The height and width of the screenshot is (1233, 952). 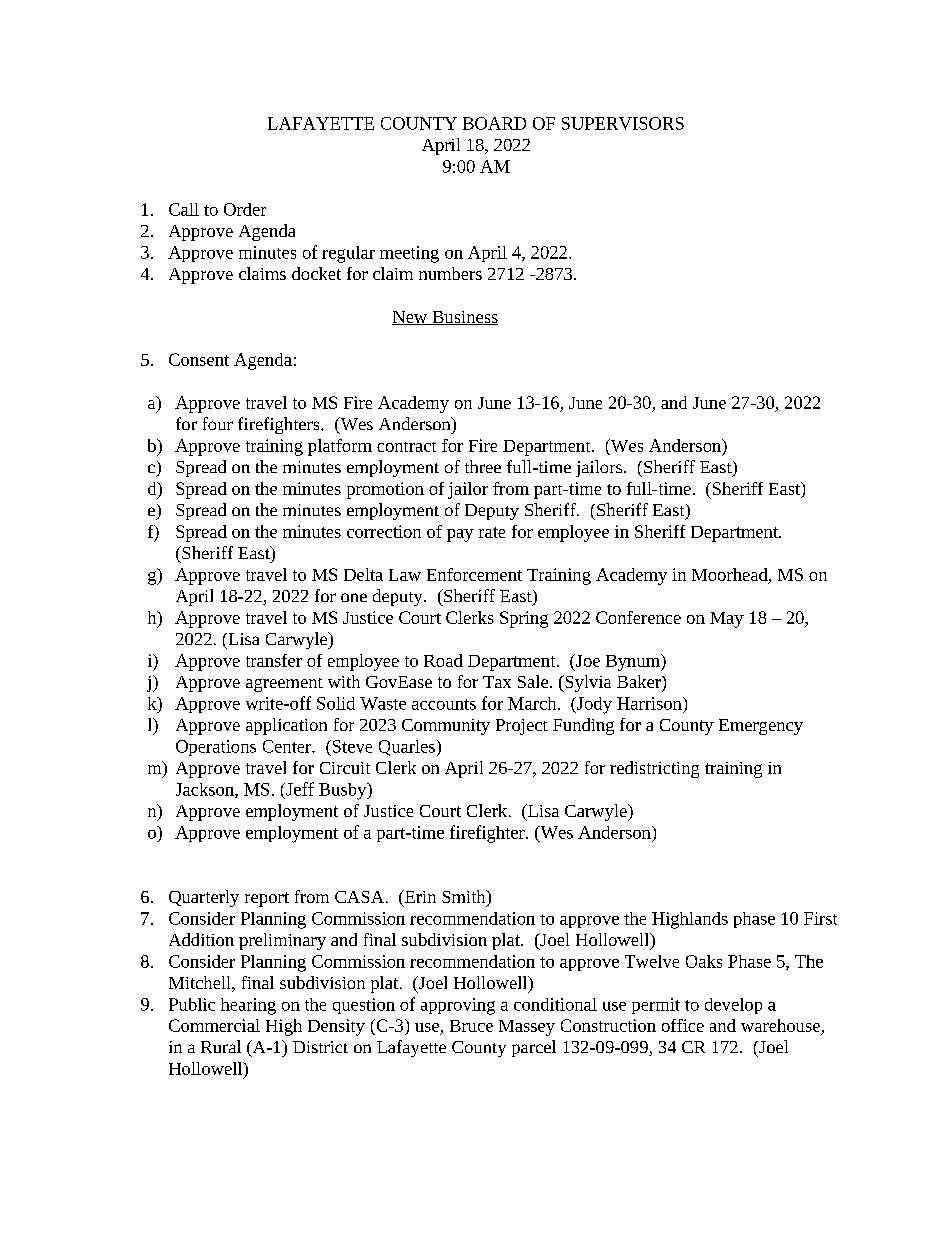 What do you see at coordinates (474, 574) in the screenshot?
I see `Enforcement` at bounding box center [474, 574].
